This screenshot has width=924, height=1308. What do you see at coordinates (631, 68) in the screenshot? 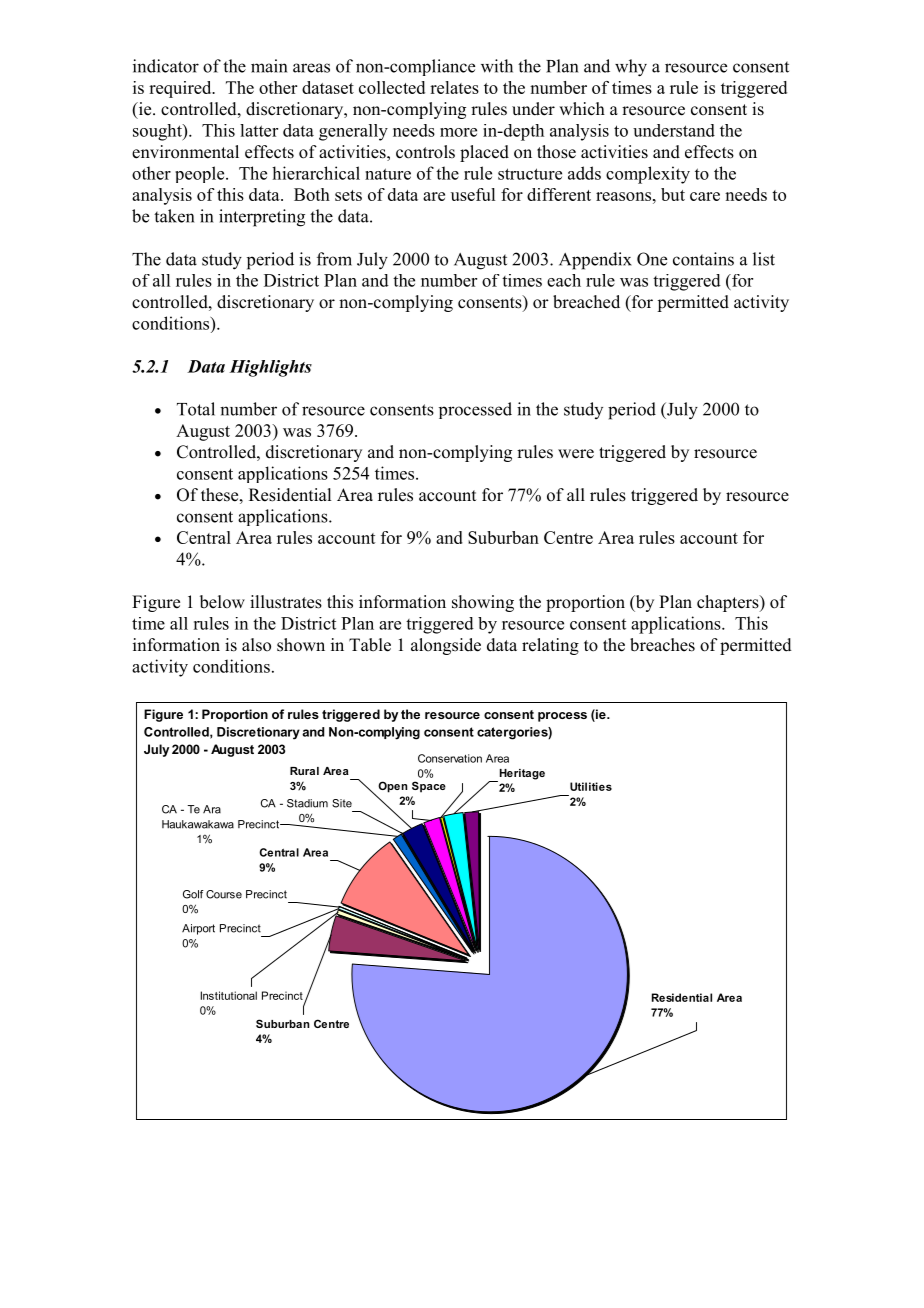
I see `why` at bounding box center [631, 68].
